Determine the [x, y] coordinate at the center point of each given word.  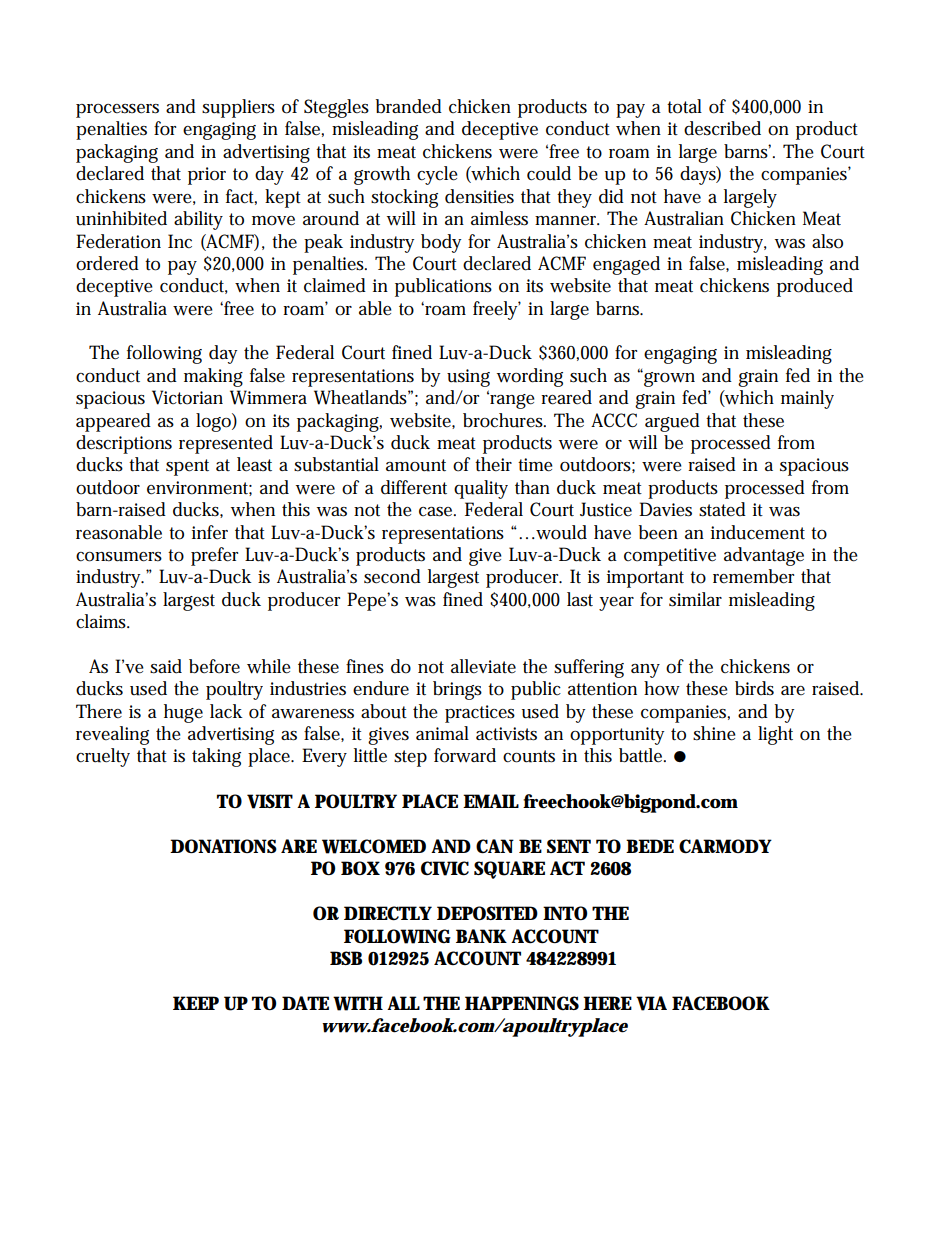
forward [465, 755]
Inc [180, 241]
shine [714, 733]
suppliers [238, 108]
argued [672, 422]
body [441, 243]
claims [102, 621]
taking [216, 757]
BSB [346, 958]
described [722, 128]
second [392, 576]
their [493, 464]
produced [815, 287]
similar [695, 599]
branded [409, 106]
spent [187, 467]
